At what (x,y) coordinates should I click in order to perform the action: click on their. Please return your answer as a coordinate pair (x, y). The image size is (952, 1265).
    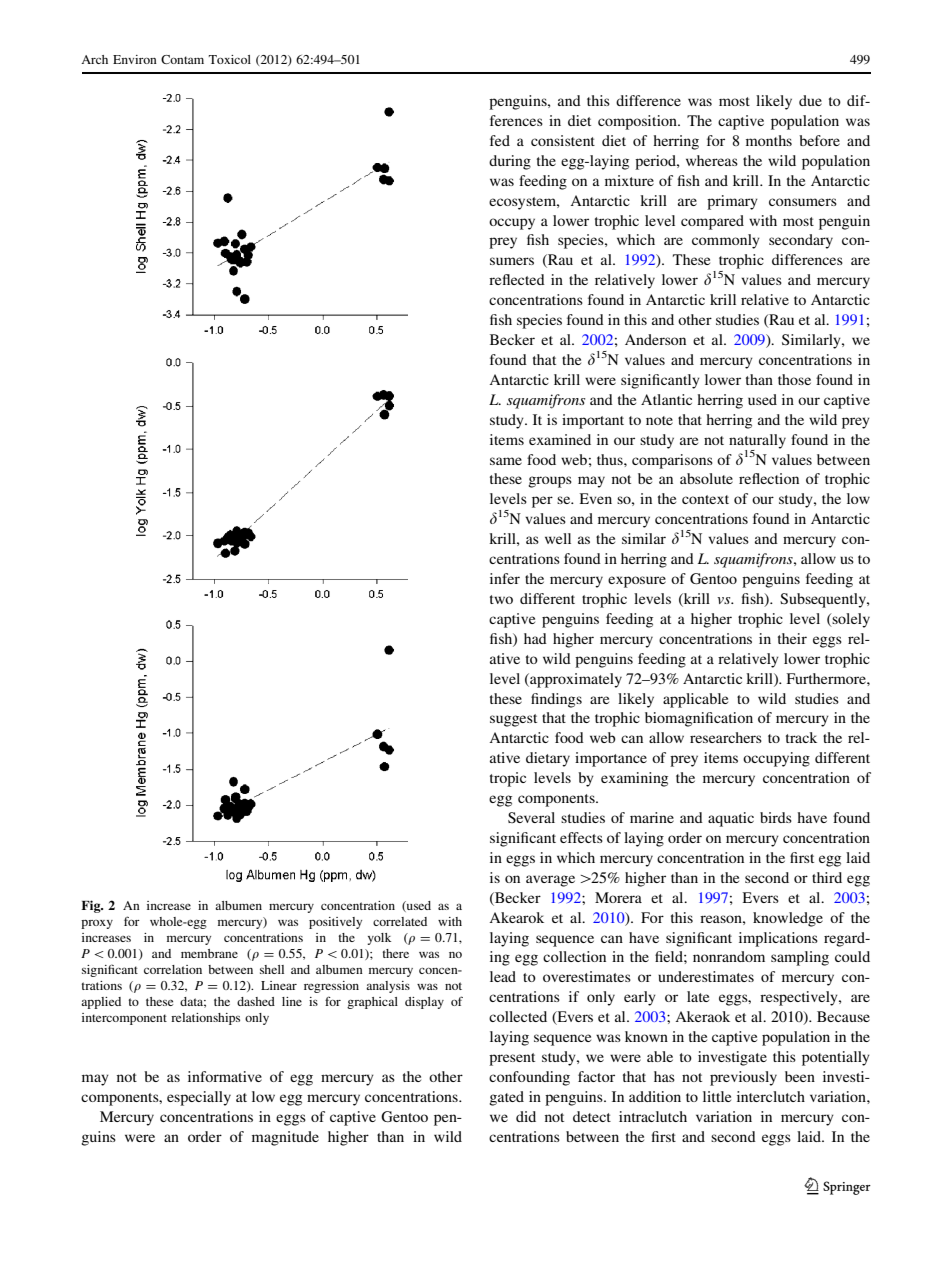
    Looking at the image, I should click on (792, 638).
